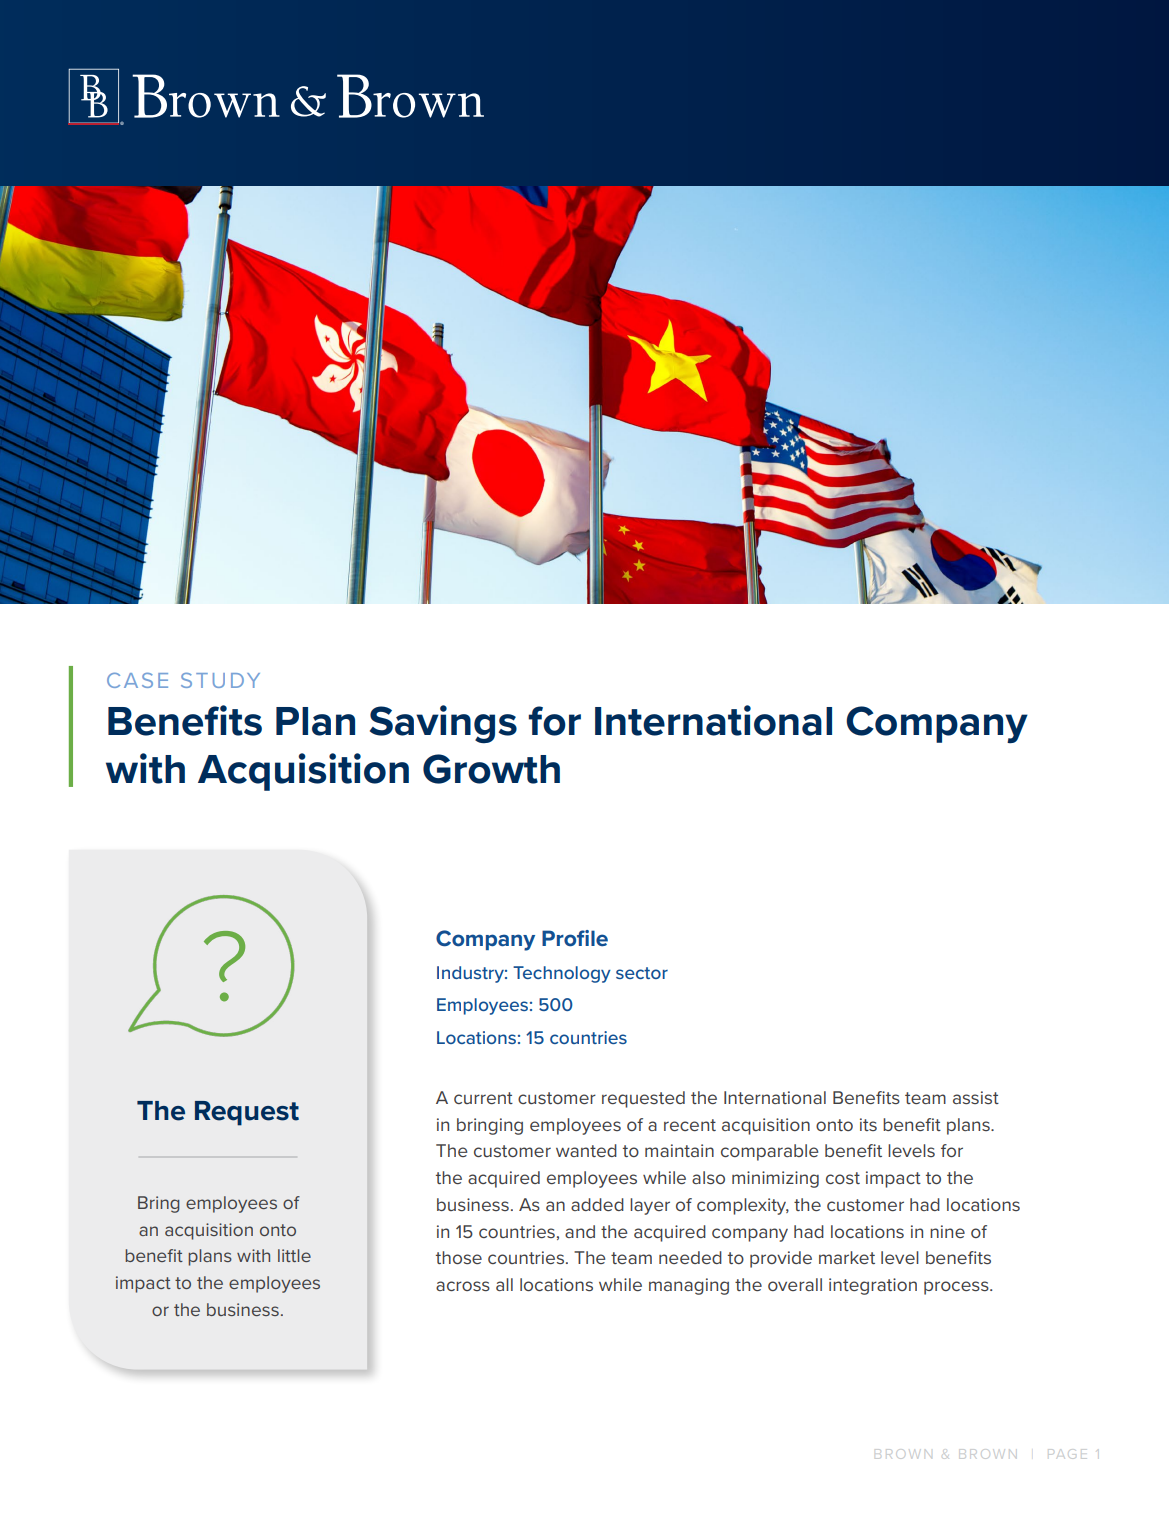  Describe the element at coordinates (690, 1257) in the screenshot. I see `needed` at that location.
